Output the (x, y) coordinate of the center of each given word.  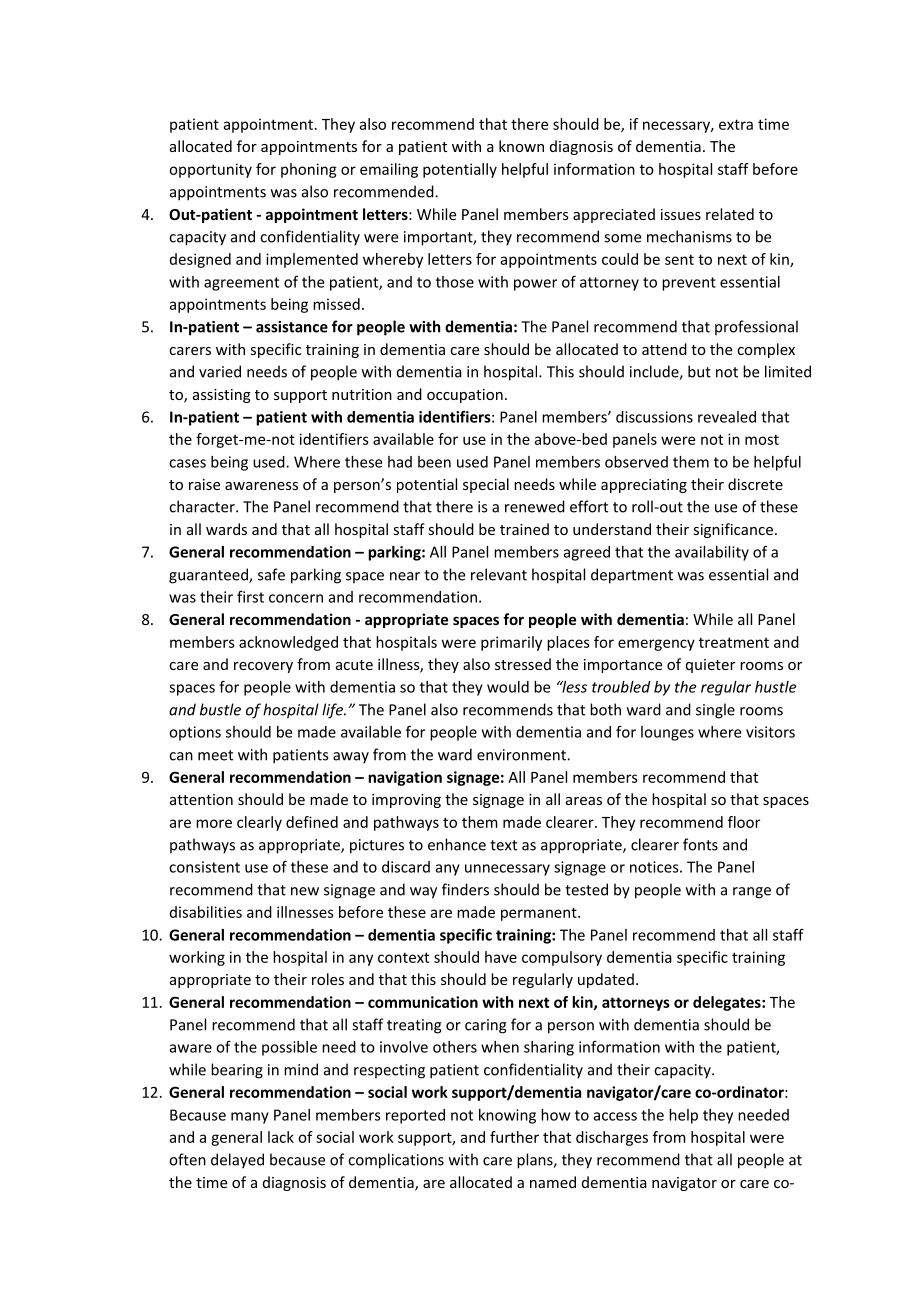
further (514, 1137)
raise (204, 484)
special (486, 485)
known (521, 146)
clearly (259, 823)
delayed (237, 1161)
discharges (612, 1138)
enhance (457, 844)
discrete (755, 484)
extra (736, 124)
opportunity (210, 170)
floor (744, 822)
